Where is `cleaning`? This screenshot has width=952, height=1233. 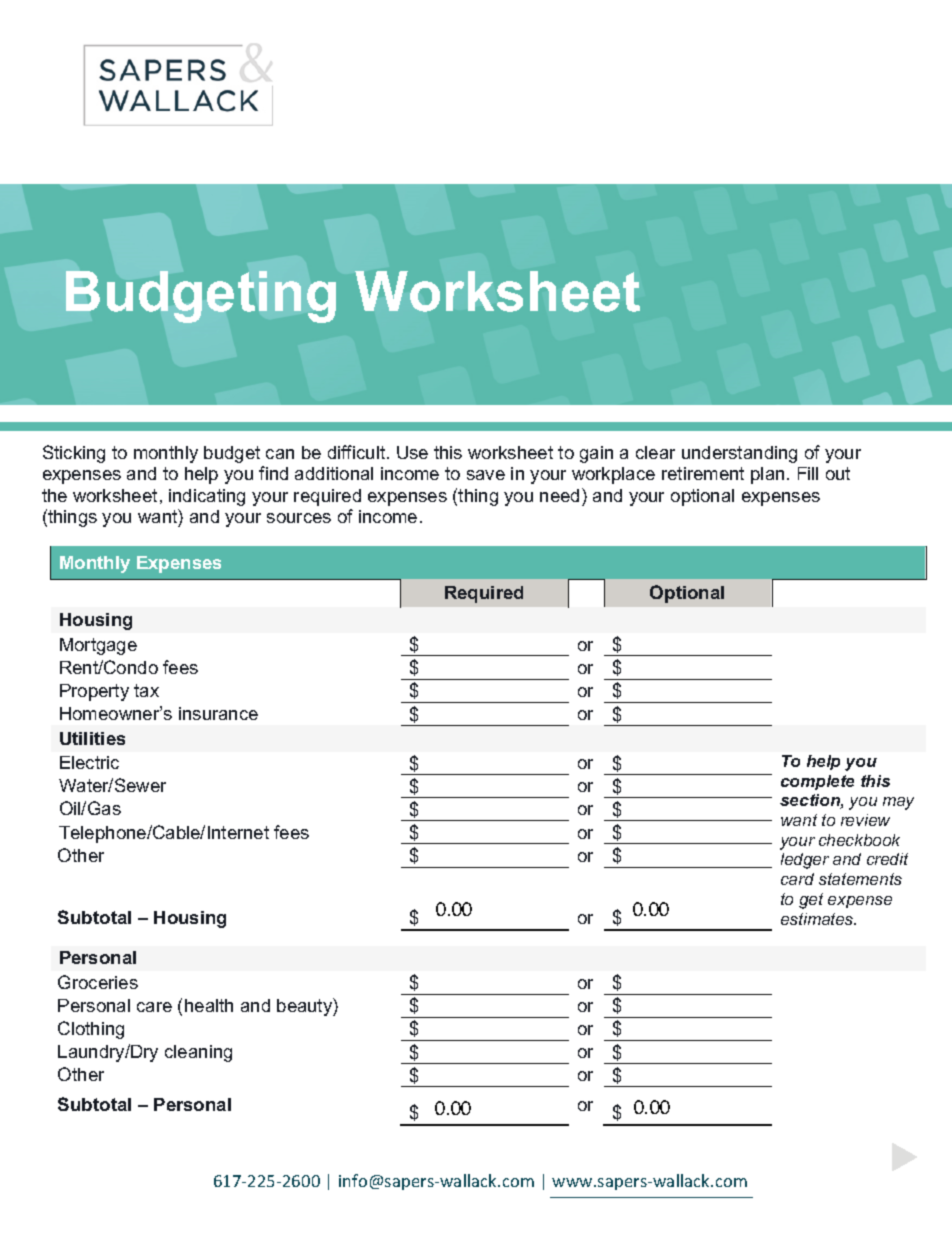
cleaning is located at coordinates (198, 1053).
